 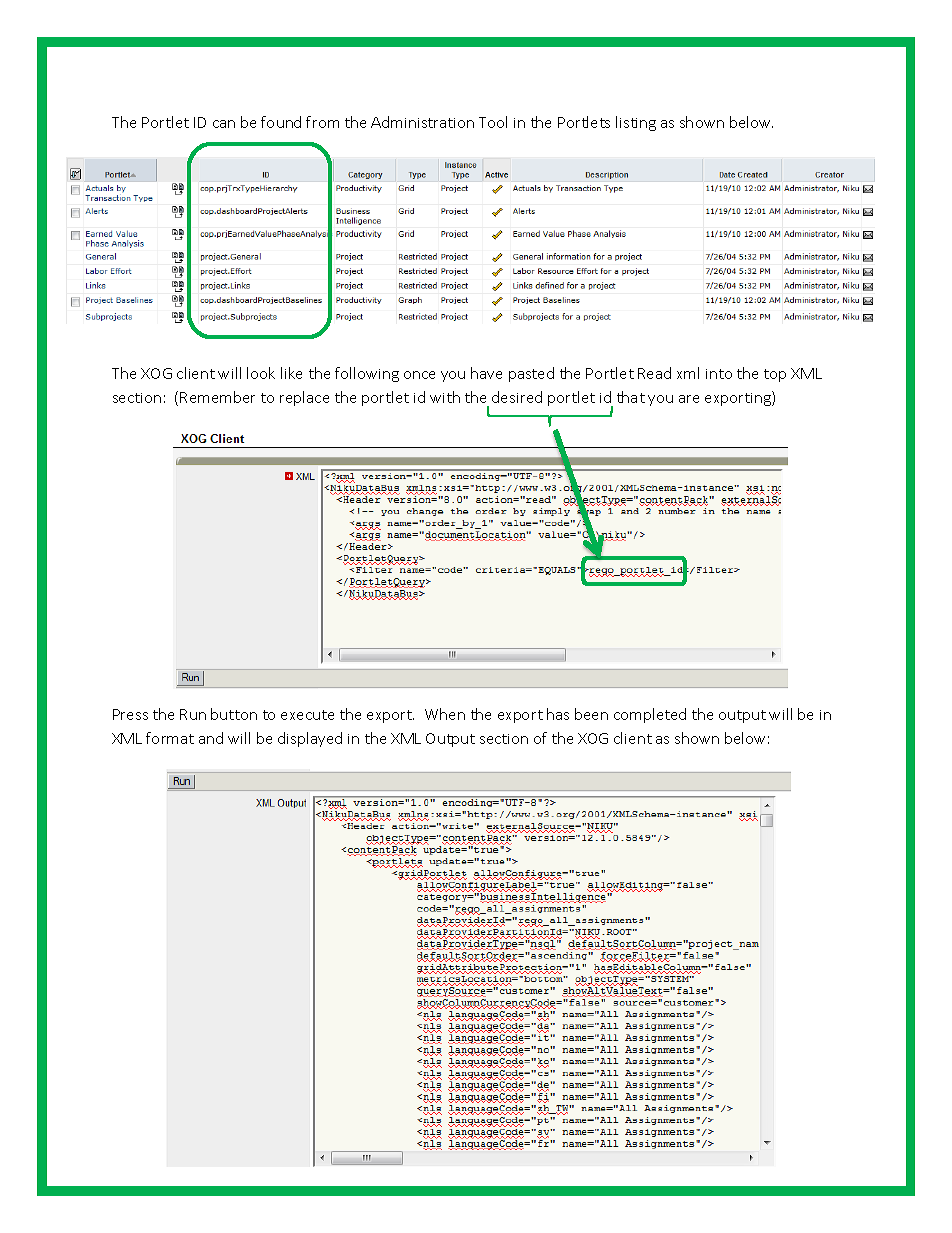 I want to click on Run, so click(x=193, y=714).
